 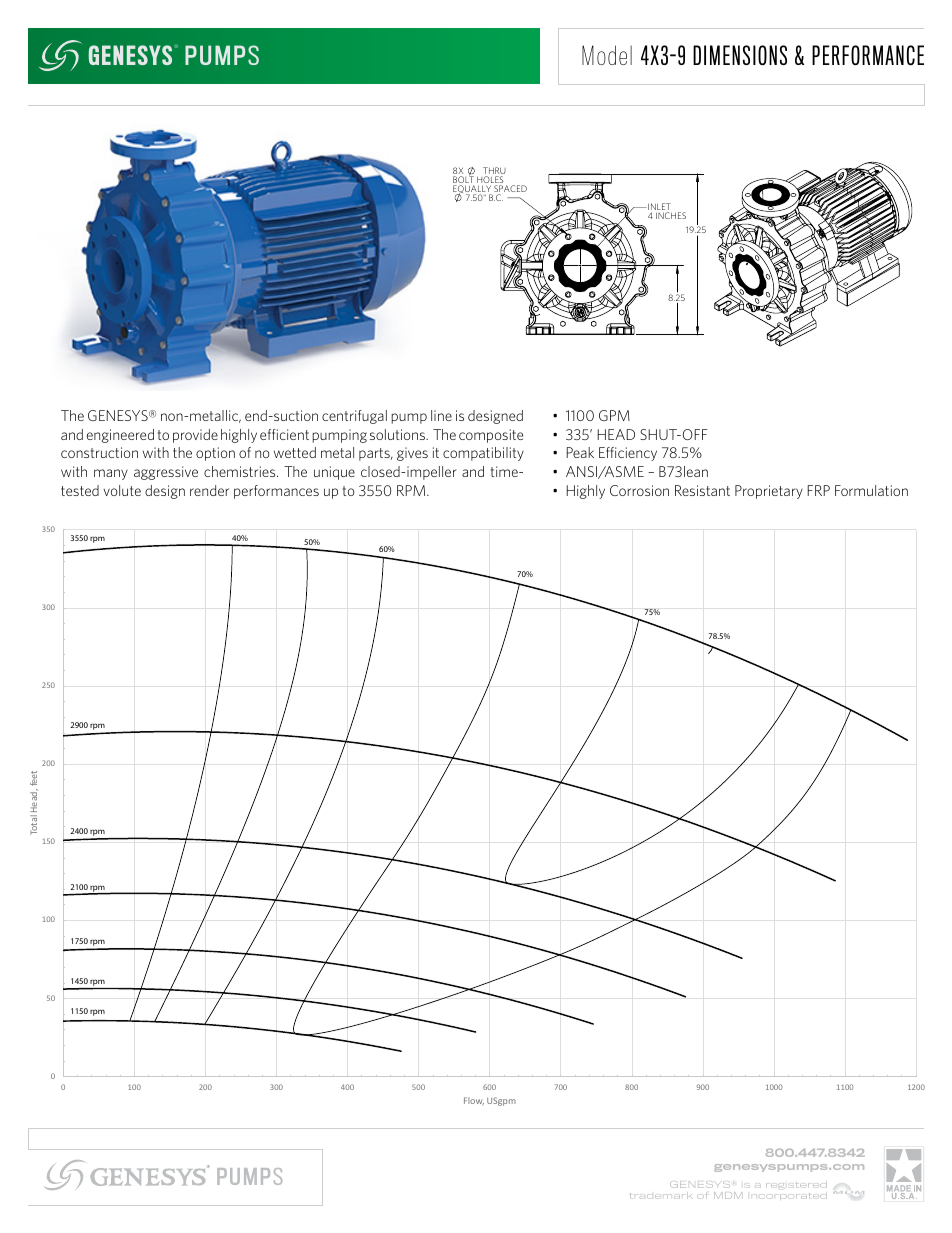 What do you see at coordinates (209, 490) in the screenshot?
I see `render` at bounding box center [209, 490].
